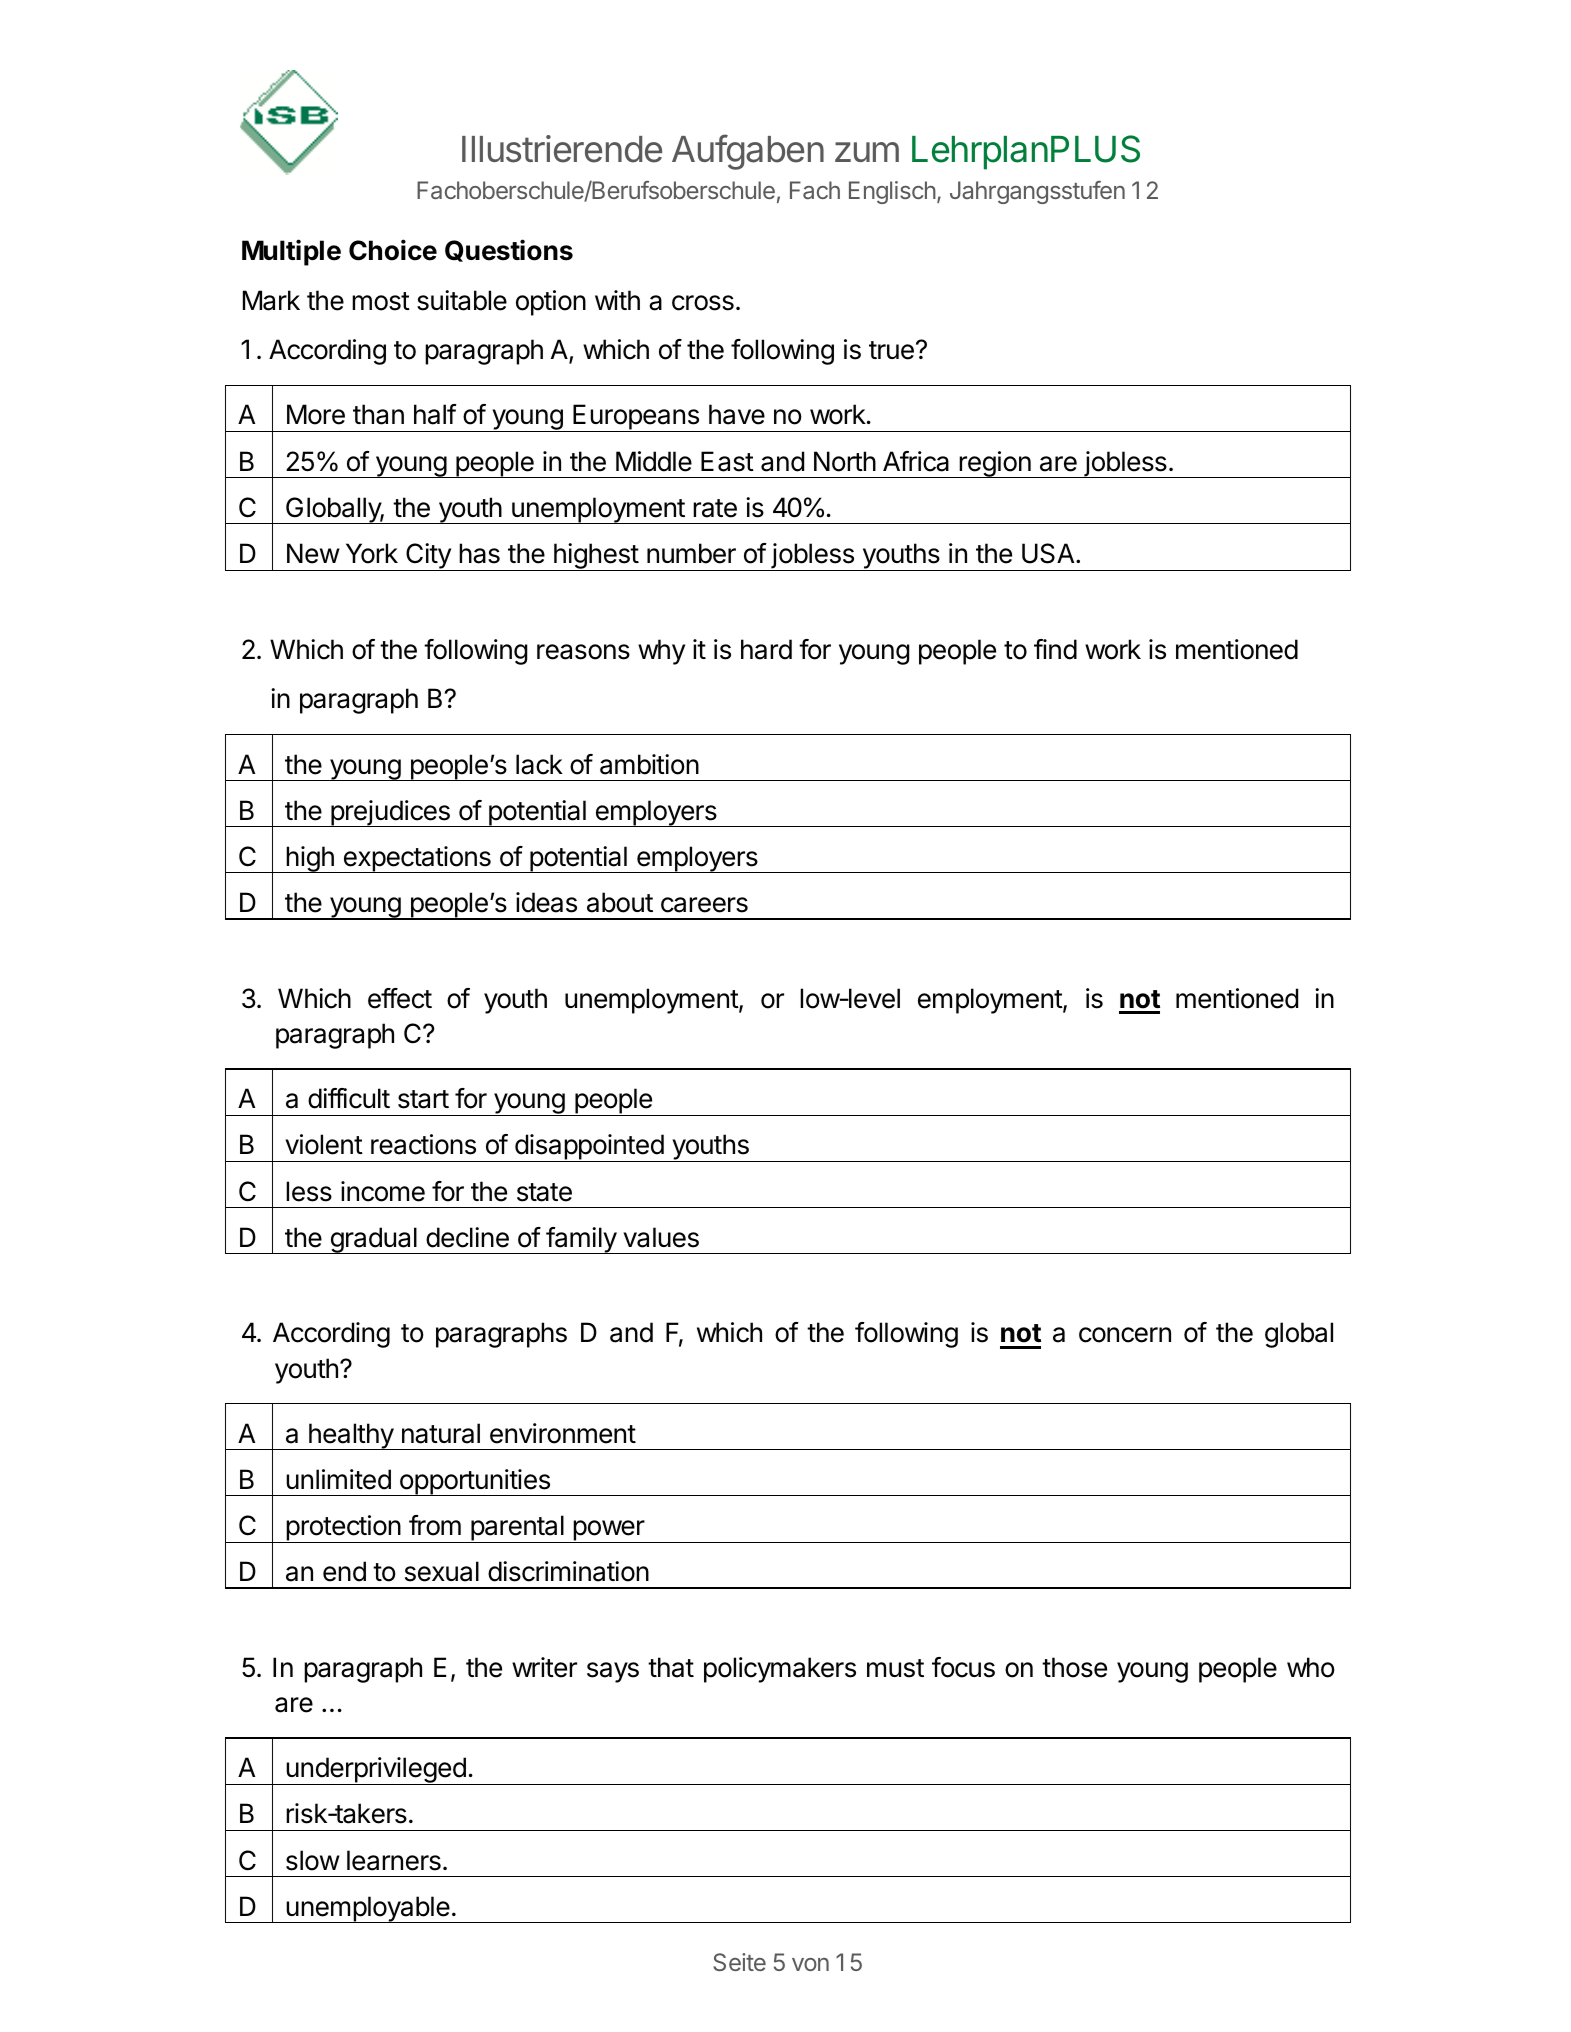  What do you see at coordinates (367, 1909) in the screenshot?
I see `unemployable` at bounding box center [367, 1909].
